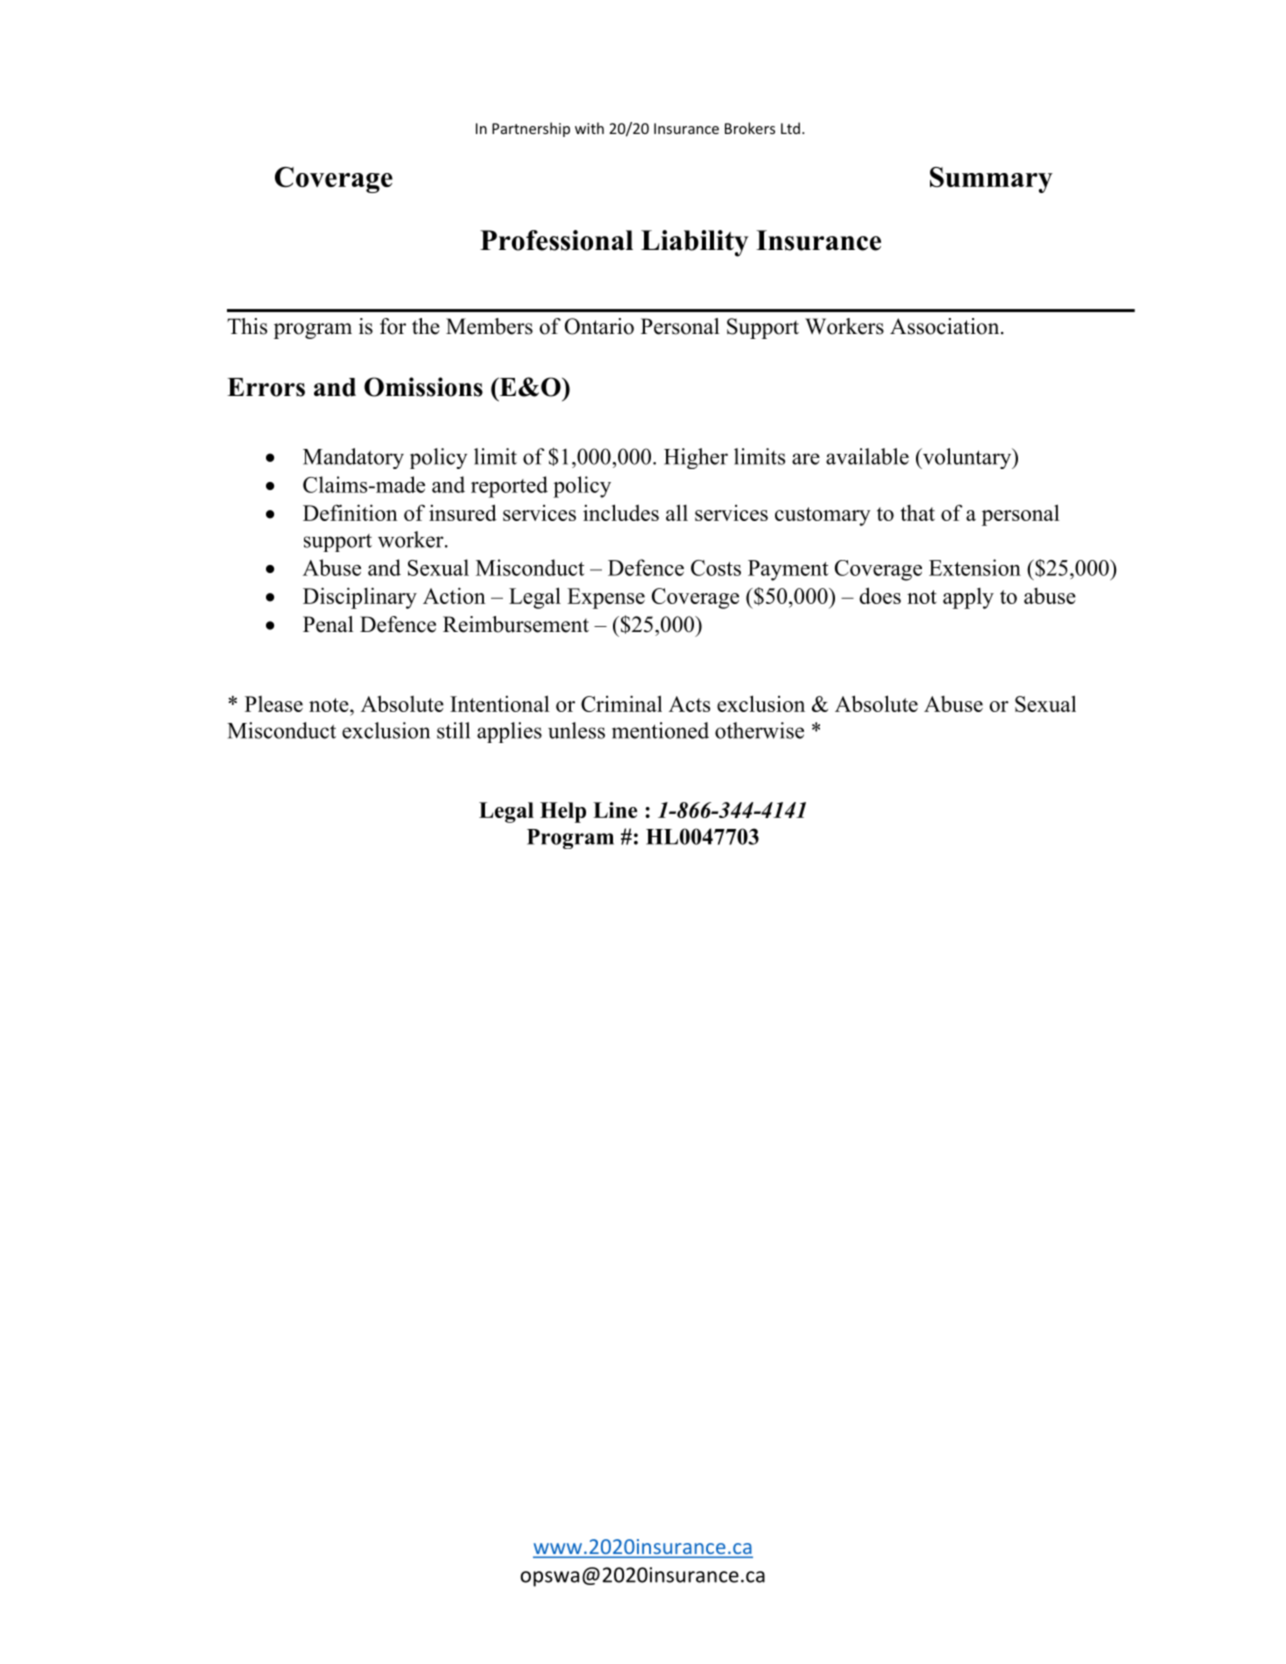 The image size is (1286, 1664). What do you see at coordinates (606, 598) in the image?
I see `Expense` at bounding box center [606, 598].
